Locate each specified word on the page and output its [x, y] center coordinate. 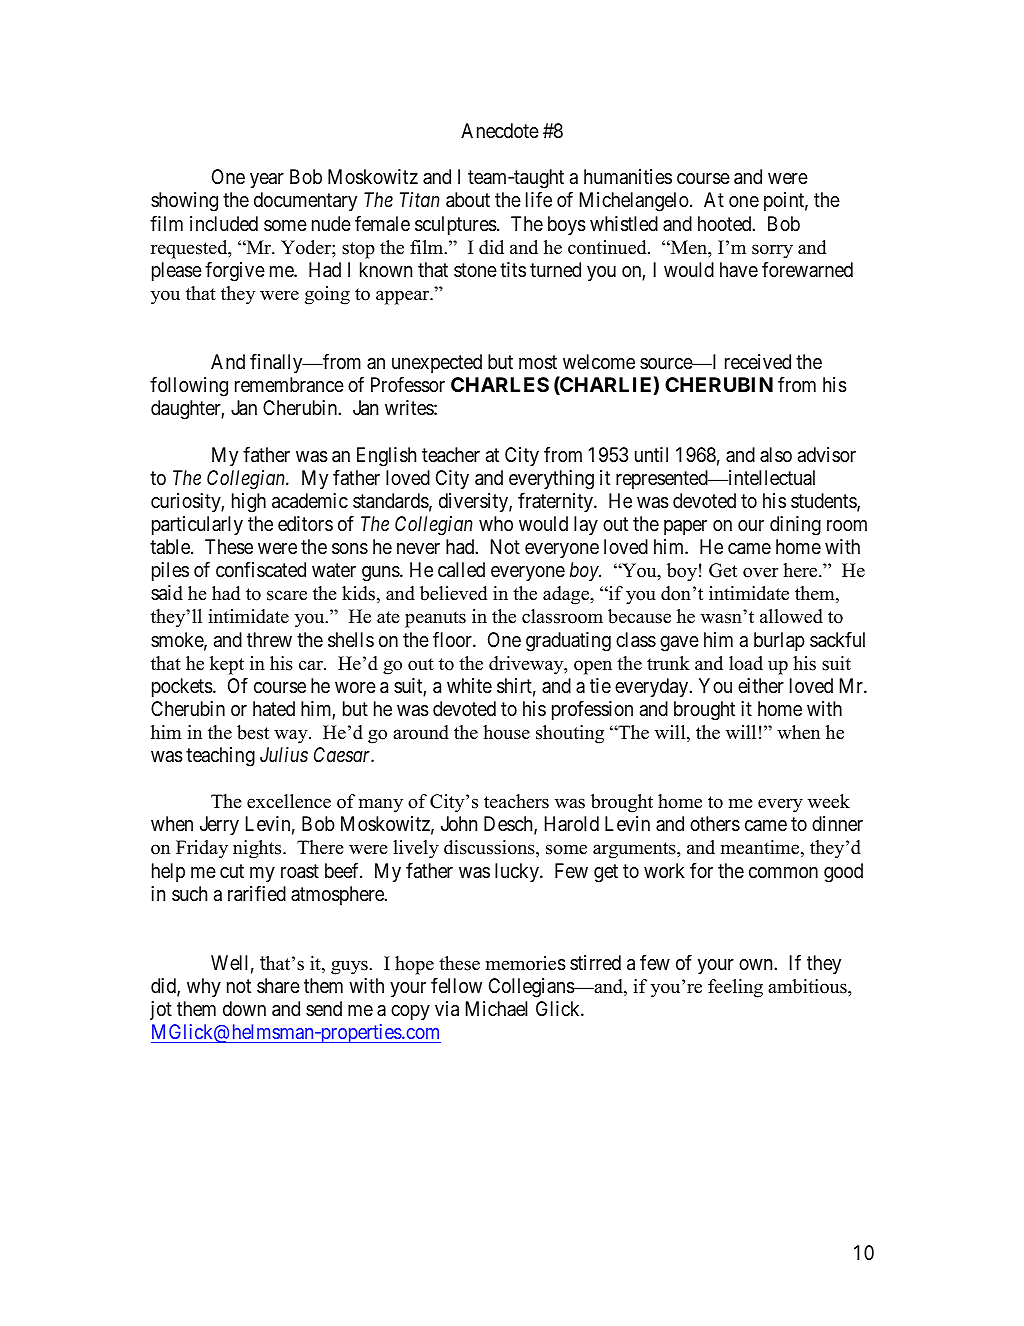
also [776, 454]
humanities [628, 176]
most [538, 363]
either [761, 686]
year [267, 180]
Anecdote [500, 130]
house [506, 732]
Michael [496, 1008]
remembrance [289, 384]
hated [274, 708]
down [244, 1008]
